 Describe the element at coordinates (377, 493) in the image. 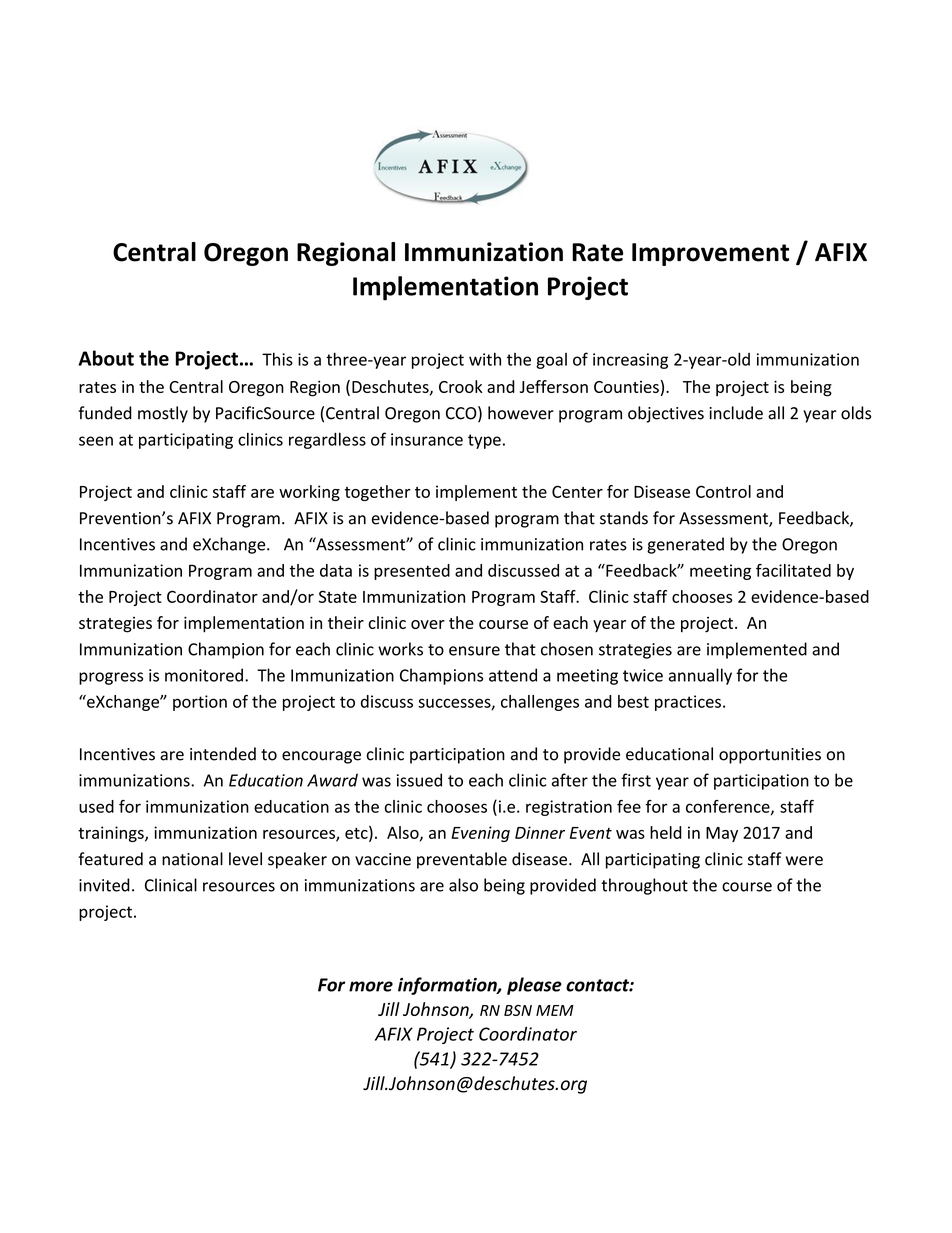

I see `together` at that location.
